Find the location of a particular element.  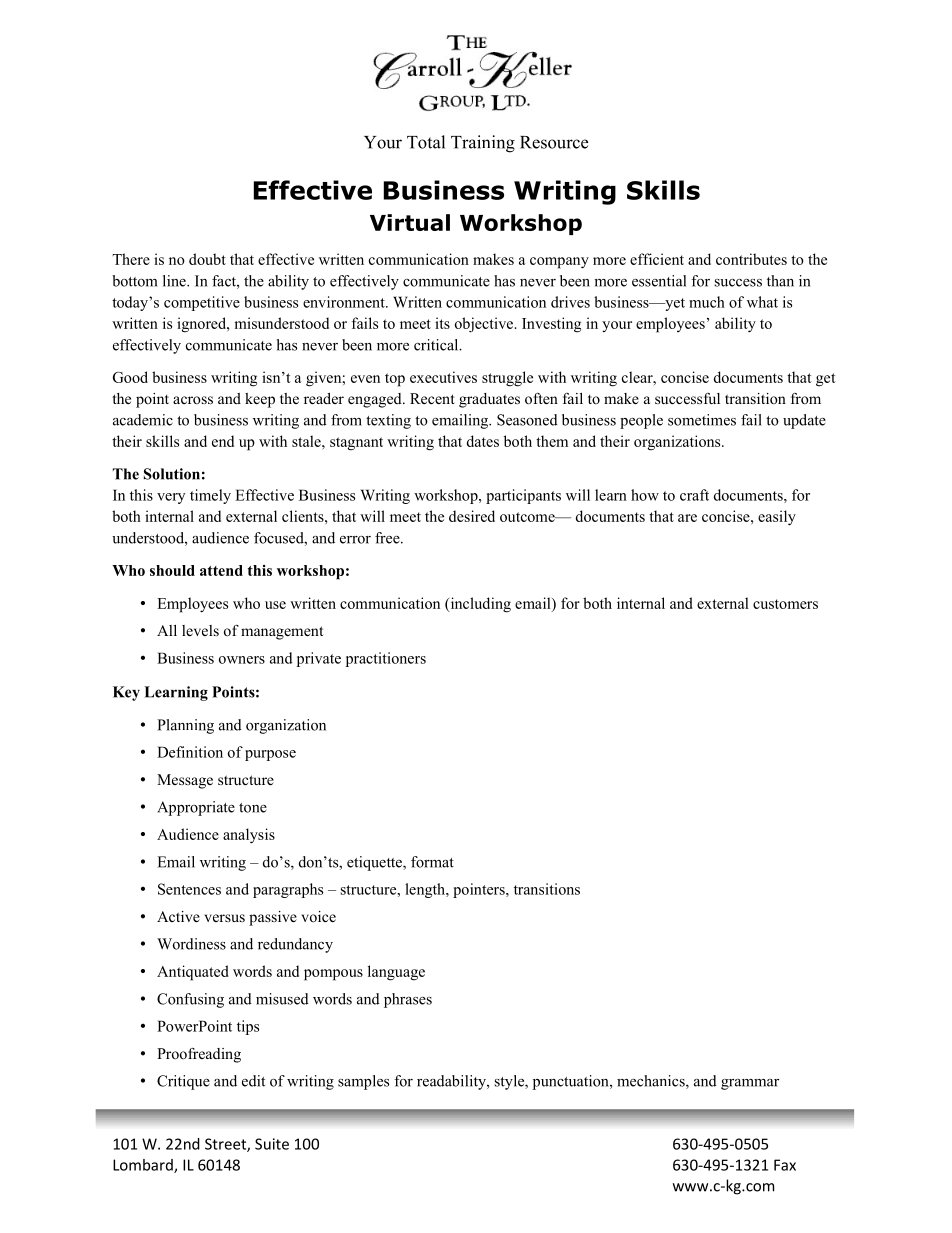

doubt is located at coordinates (207, 259).
